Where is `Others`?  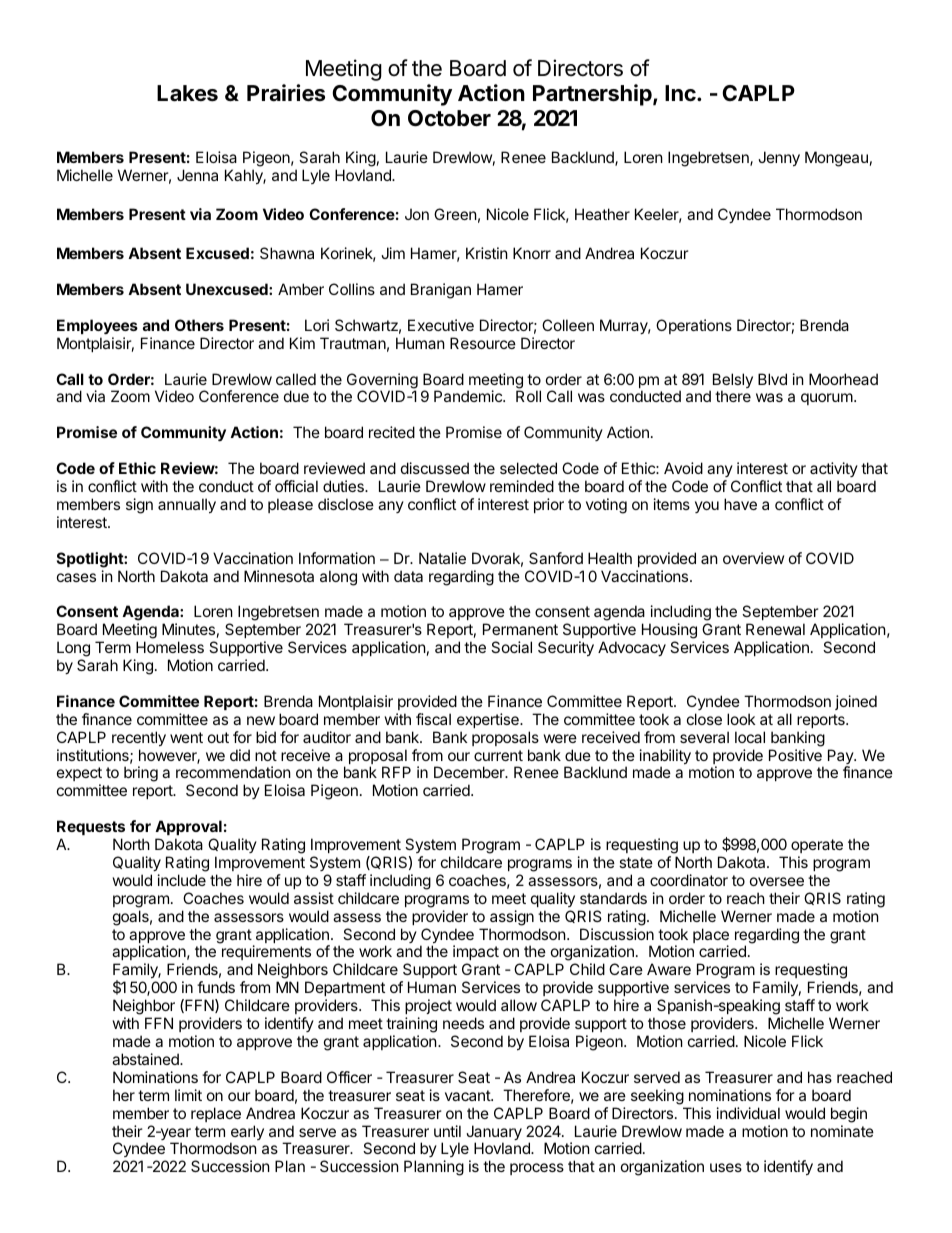 Others is located at coordinates (199, 325).
